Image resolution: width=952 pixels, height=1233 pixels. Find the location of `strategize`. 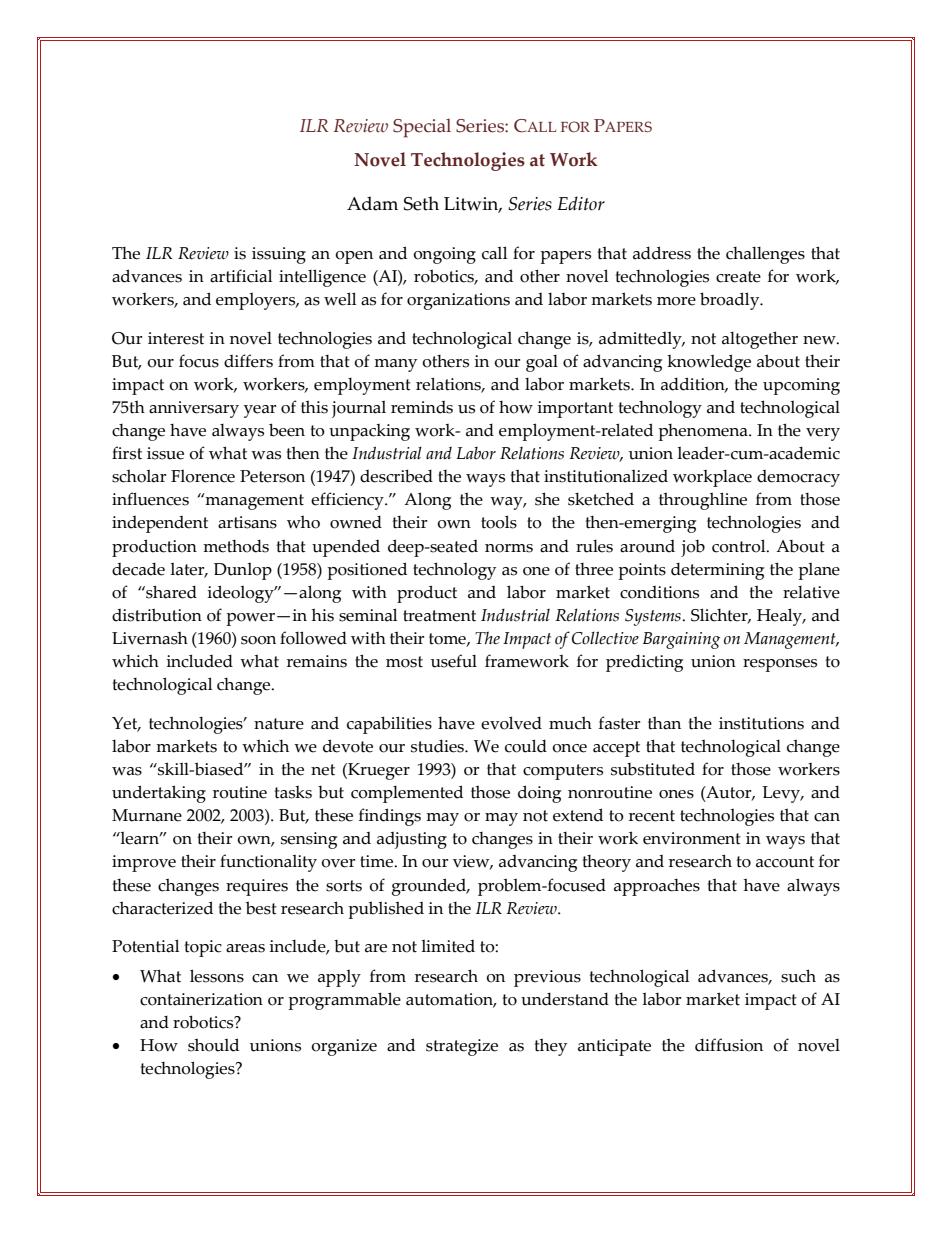

strategize is located at coordinates (462, 1047).
